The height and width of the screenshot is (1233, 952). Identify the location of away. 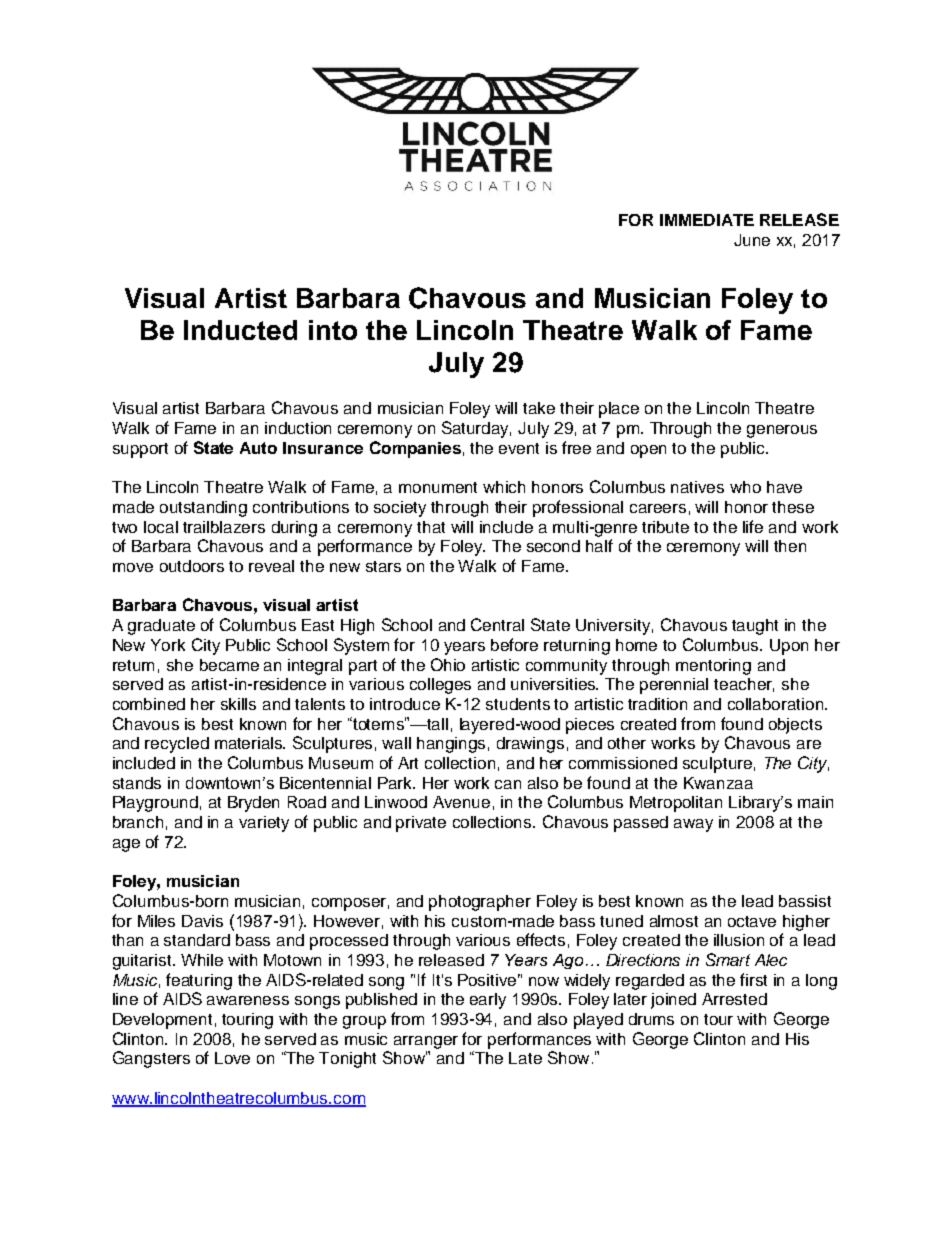
(693, 825).
